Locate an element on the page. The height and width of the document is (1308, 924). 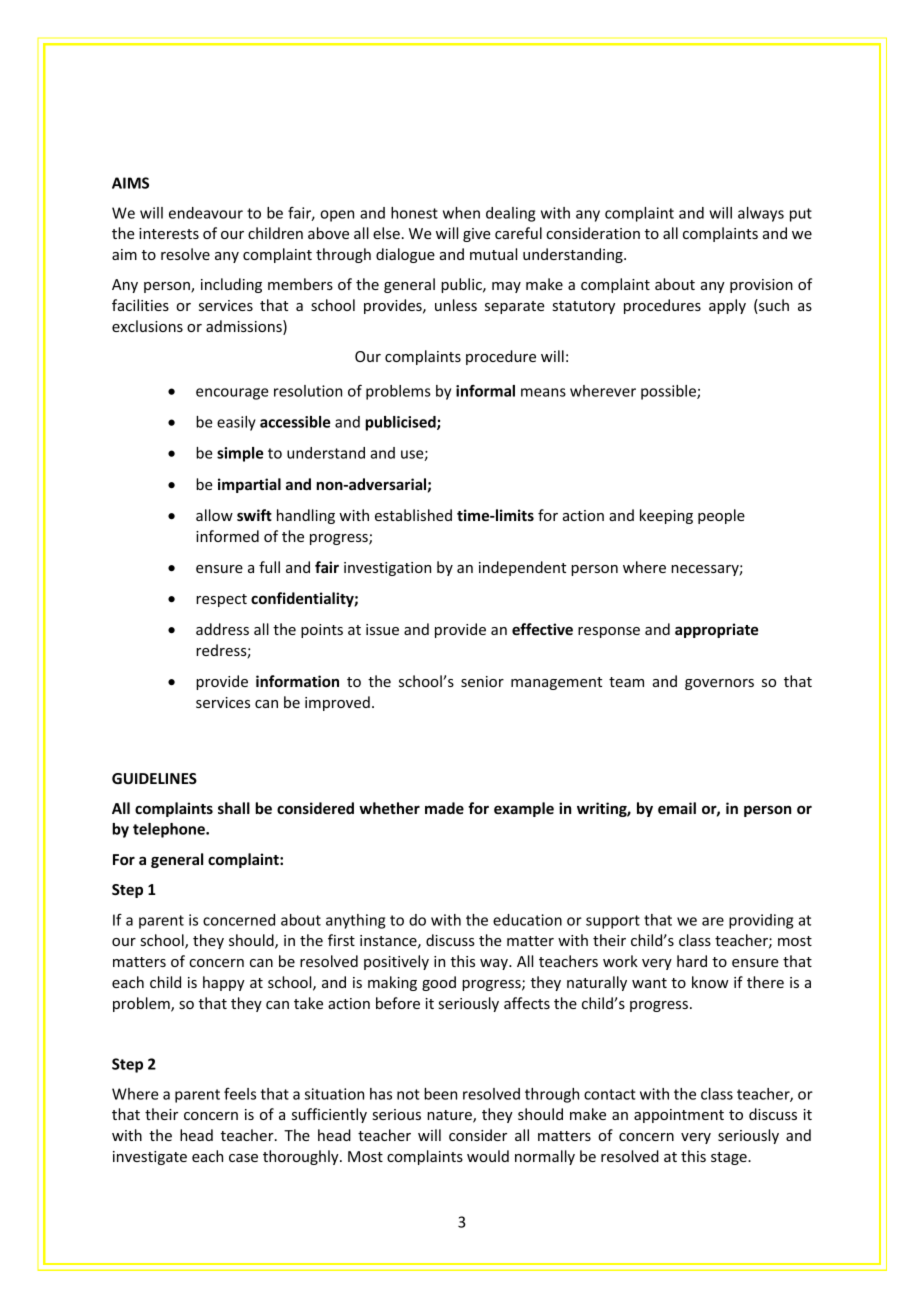
good is located at coordinates (439, 983).
